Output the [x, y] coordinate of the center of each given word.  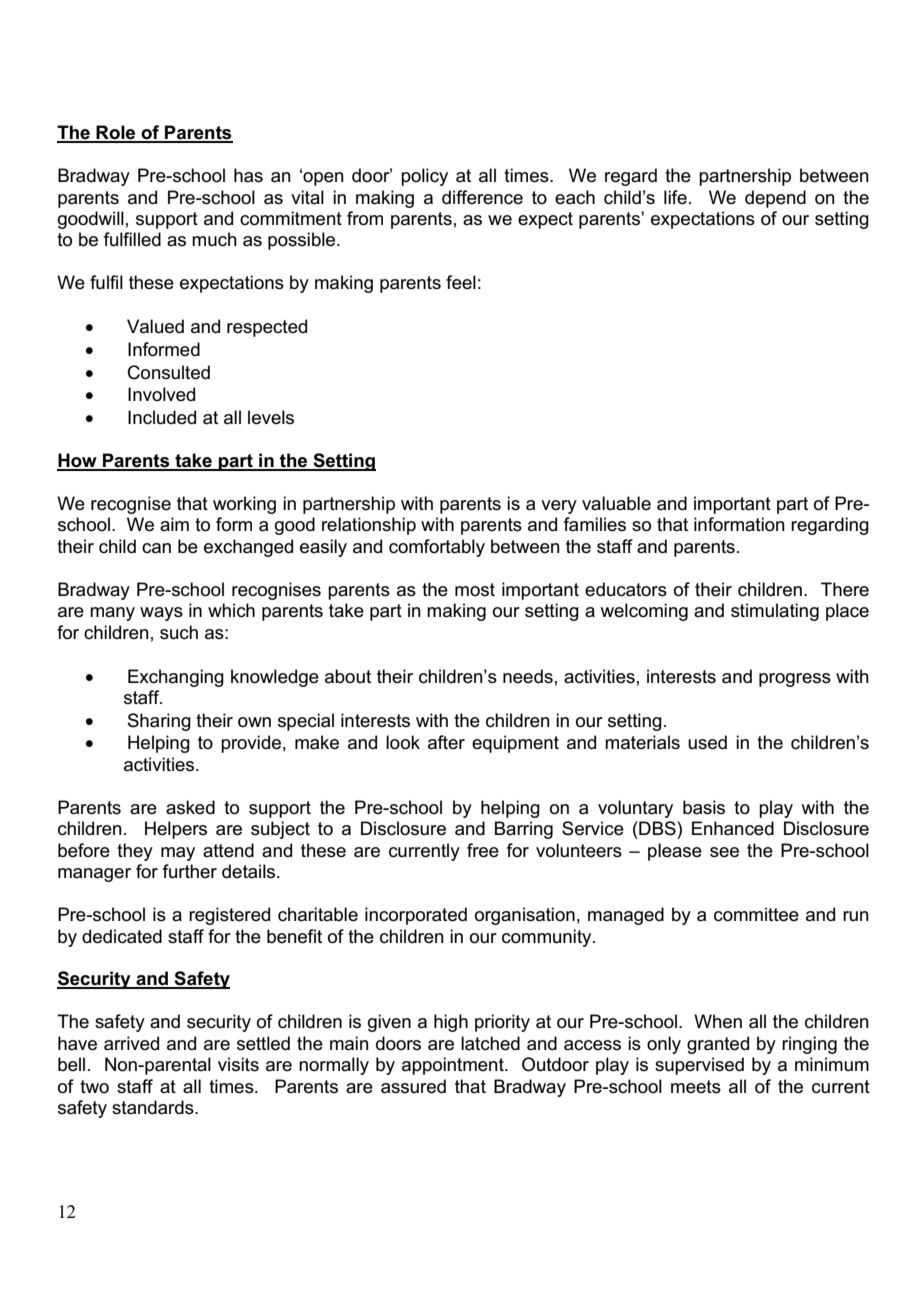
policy [424, 177]
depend [775, 199]
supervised [699, 1066]
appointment [454, 1066]
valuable [616, 503]
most [475, 590]
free [483, 850]
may [178, 854]
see [724, 852]
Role [116, 133]
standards [154, 1107]
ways [161, 614]
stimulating [775, 612]
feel [461, 282]
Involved [161, 394]
